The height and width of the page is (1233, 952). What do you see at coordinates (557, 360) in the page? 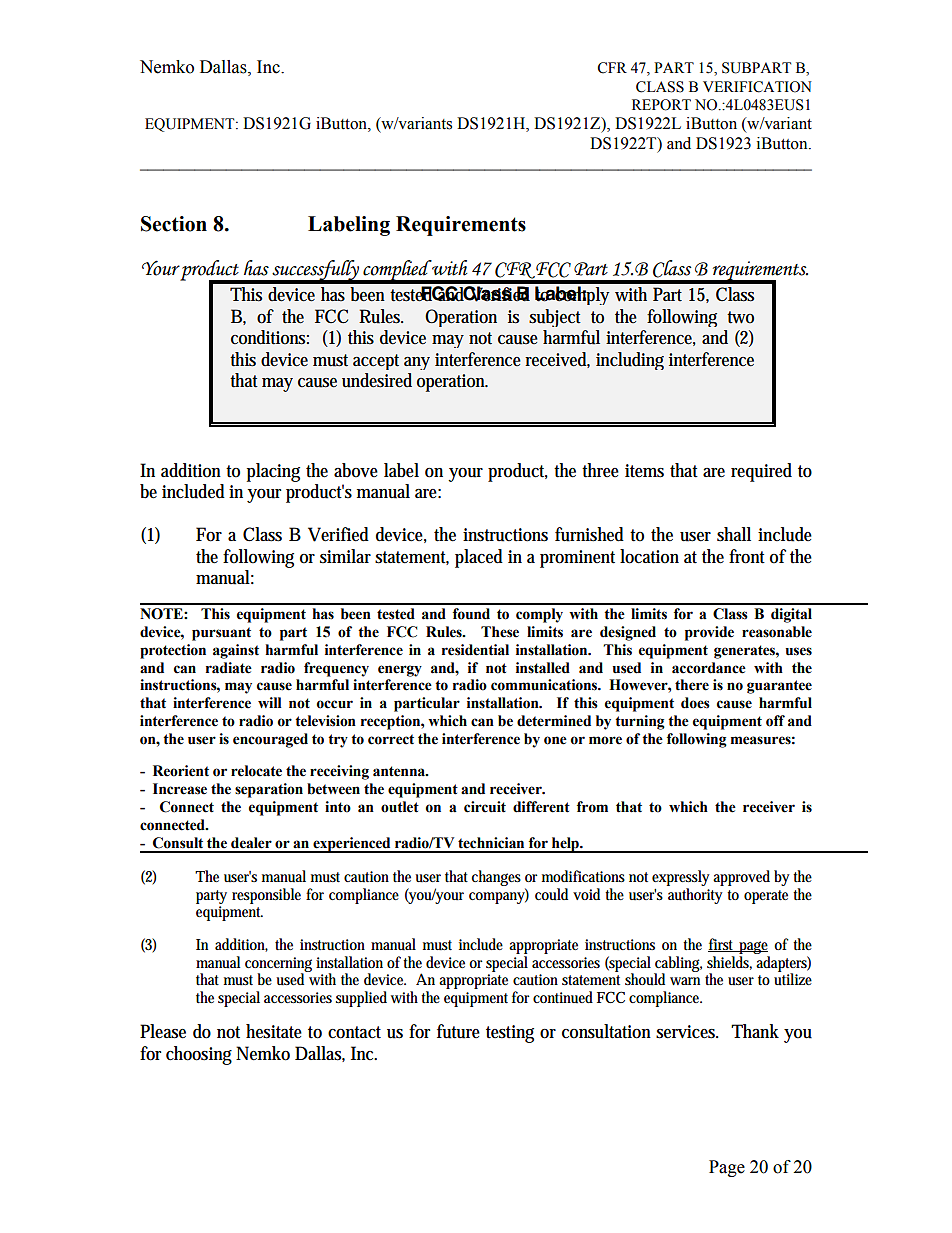
I see `received` at bounding box center [557, 360].
